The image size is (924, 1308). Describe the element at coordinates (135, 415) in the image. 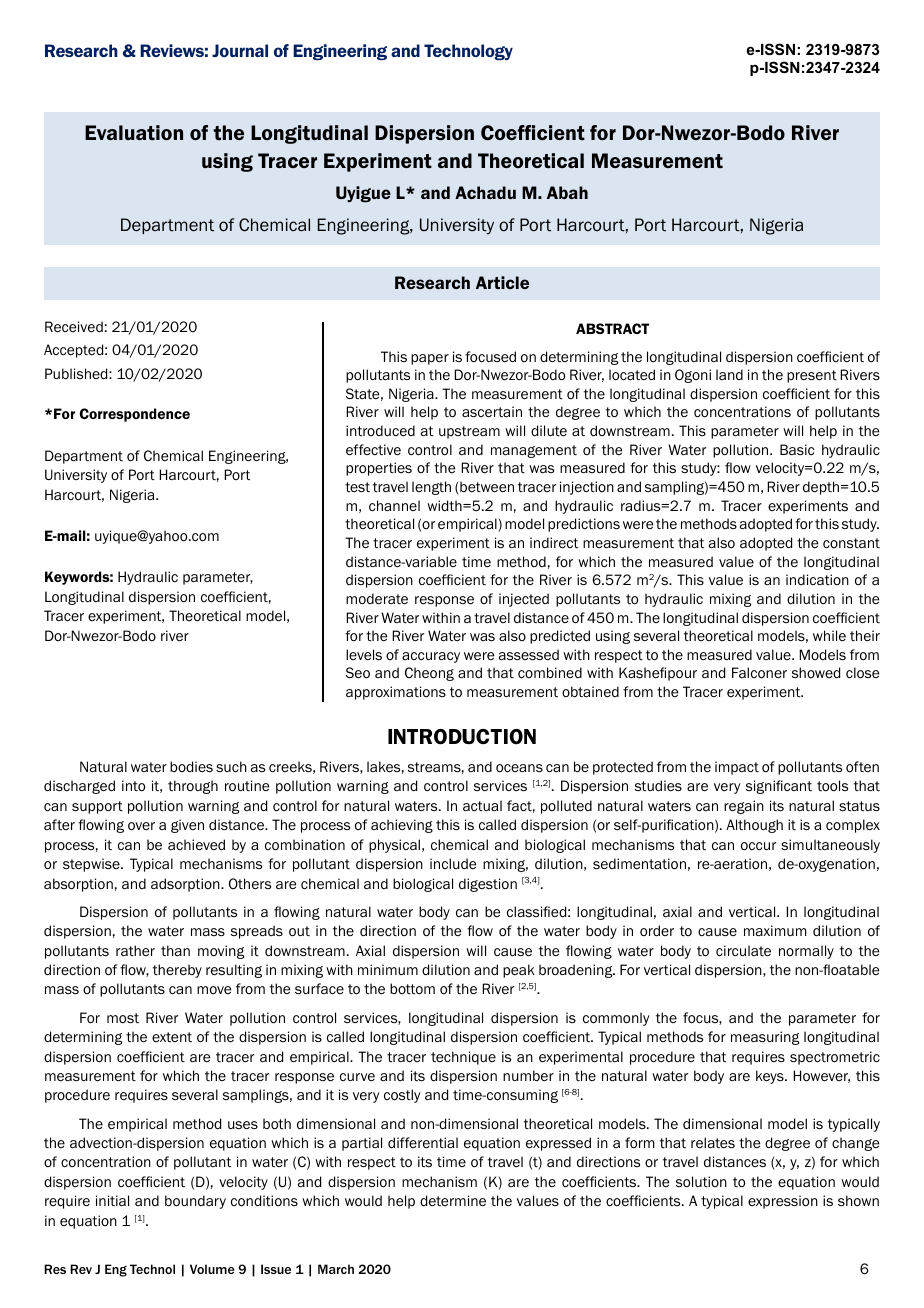

I see `Correspondence` at that location.
